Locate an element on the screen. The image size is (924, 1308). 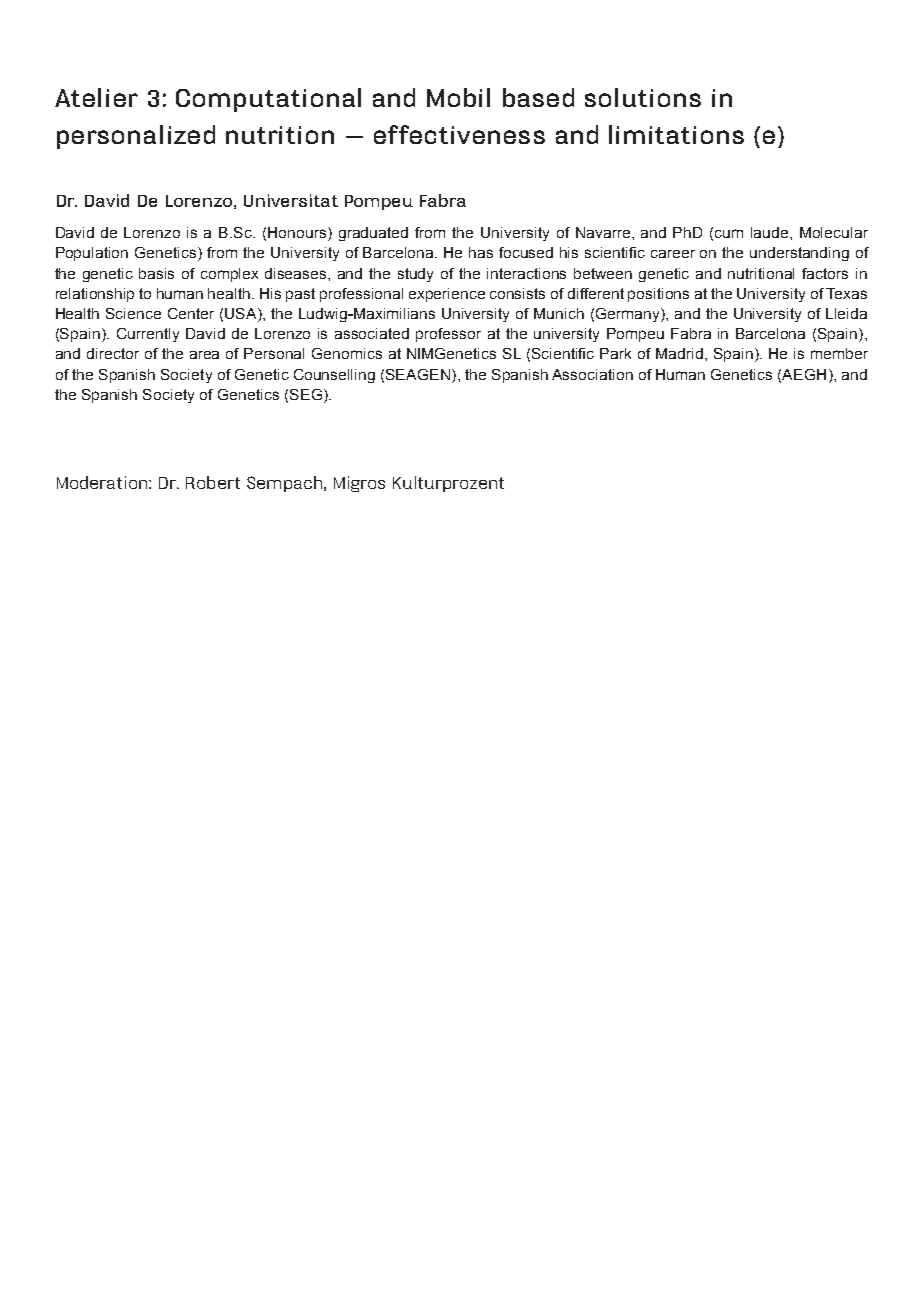
Universitat is located at coordinates (291, 200).
